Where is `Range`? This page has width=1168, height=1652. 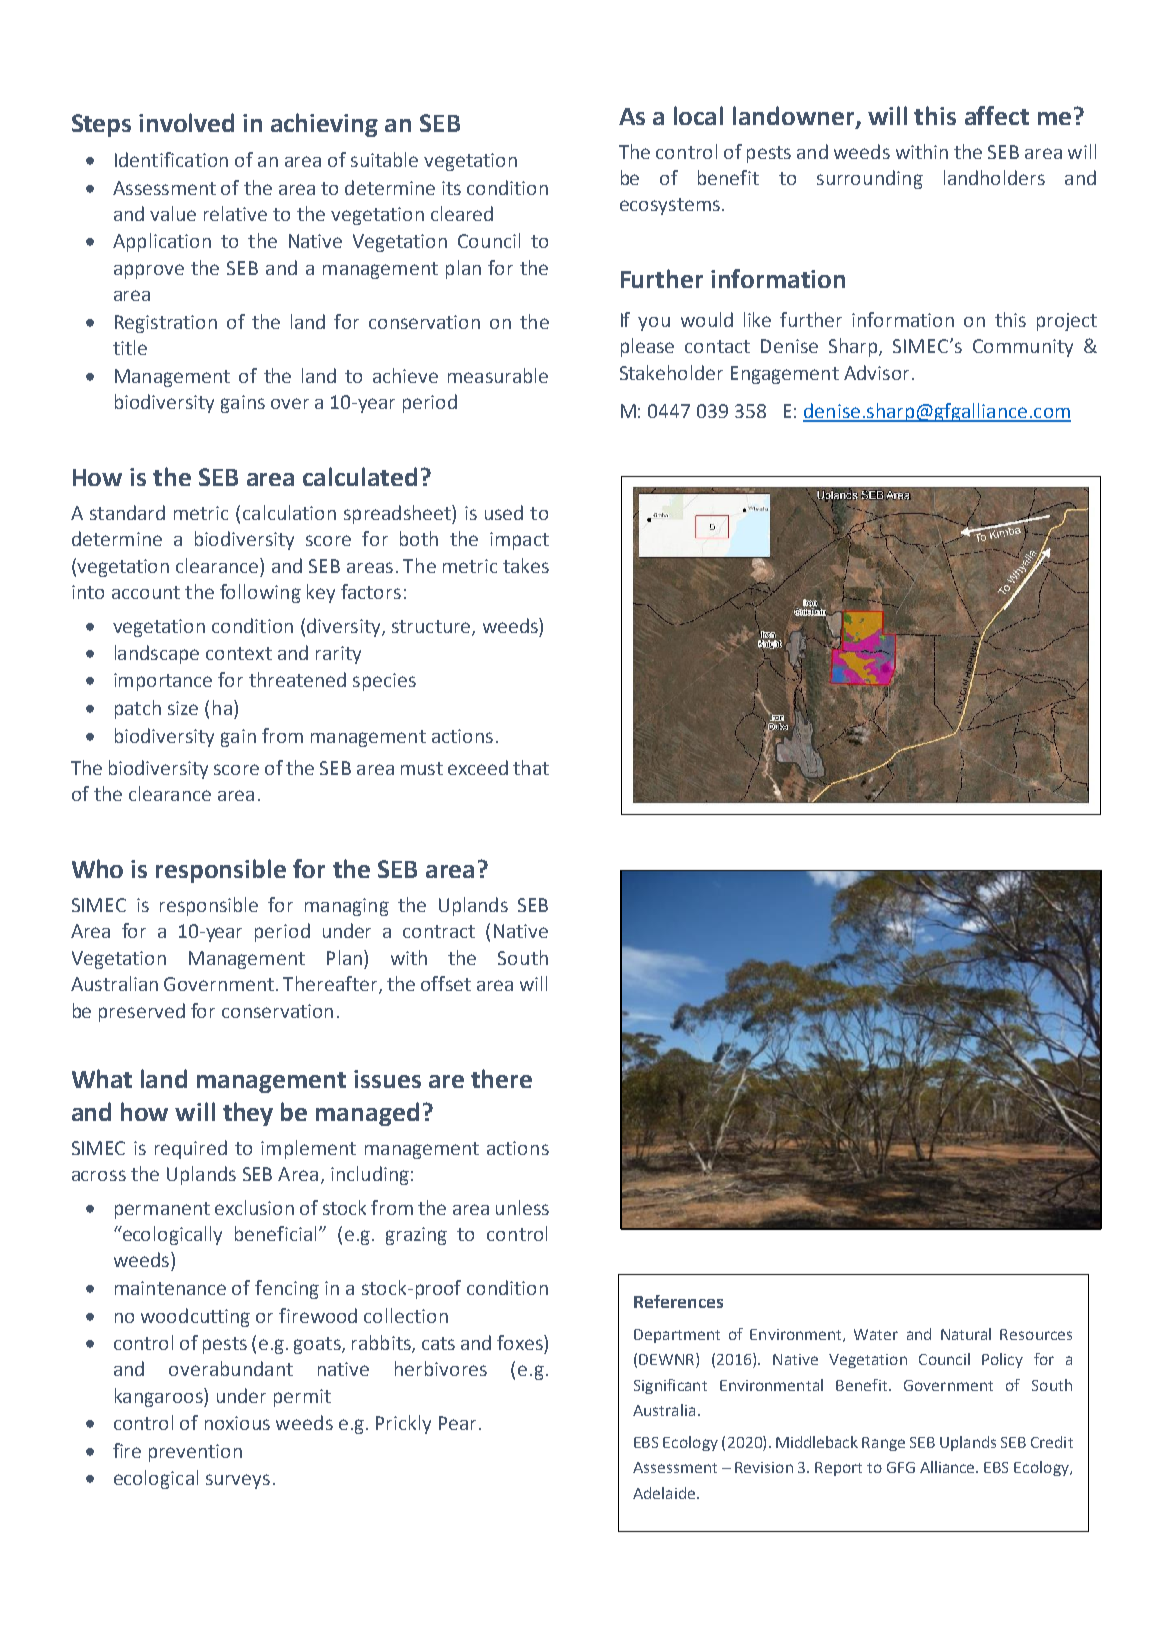 Range is located at coordinates (883, 1444).
